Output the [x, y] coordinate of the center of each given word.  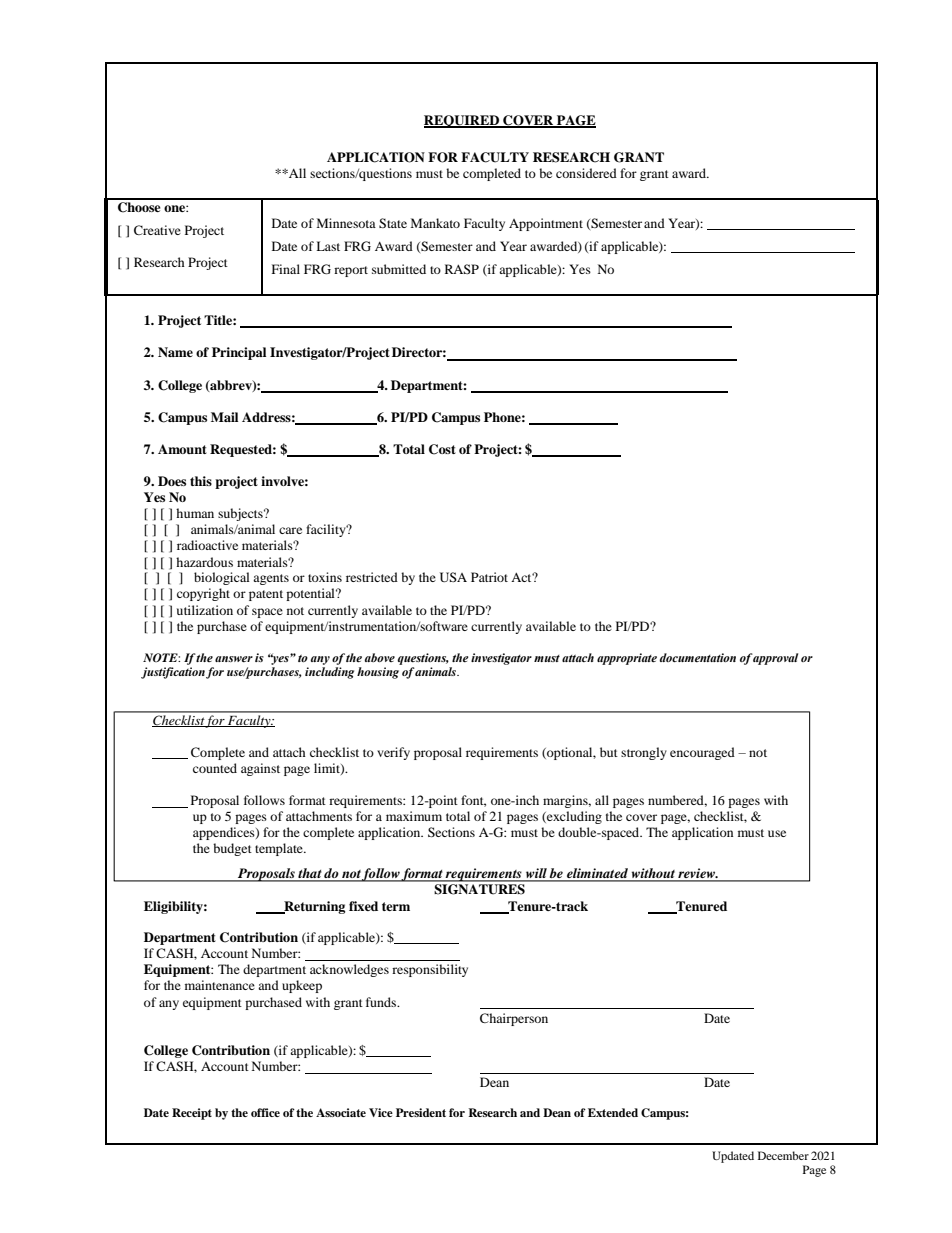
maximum [414, 816]
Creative [157, 230]
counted [215, 768]
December [783, 1155]
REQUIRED [462, 121]
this [201, 481]
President [421, 1112]
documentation [698, 657]
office [265, 1112]
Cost [442, 449]
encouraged [702, 753]
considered [586, 173]
